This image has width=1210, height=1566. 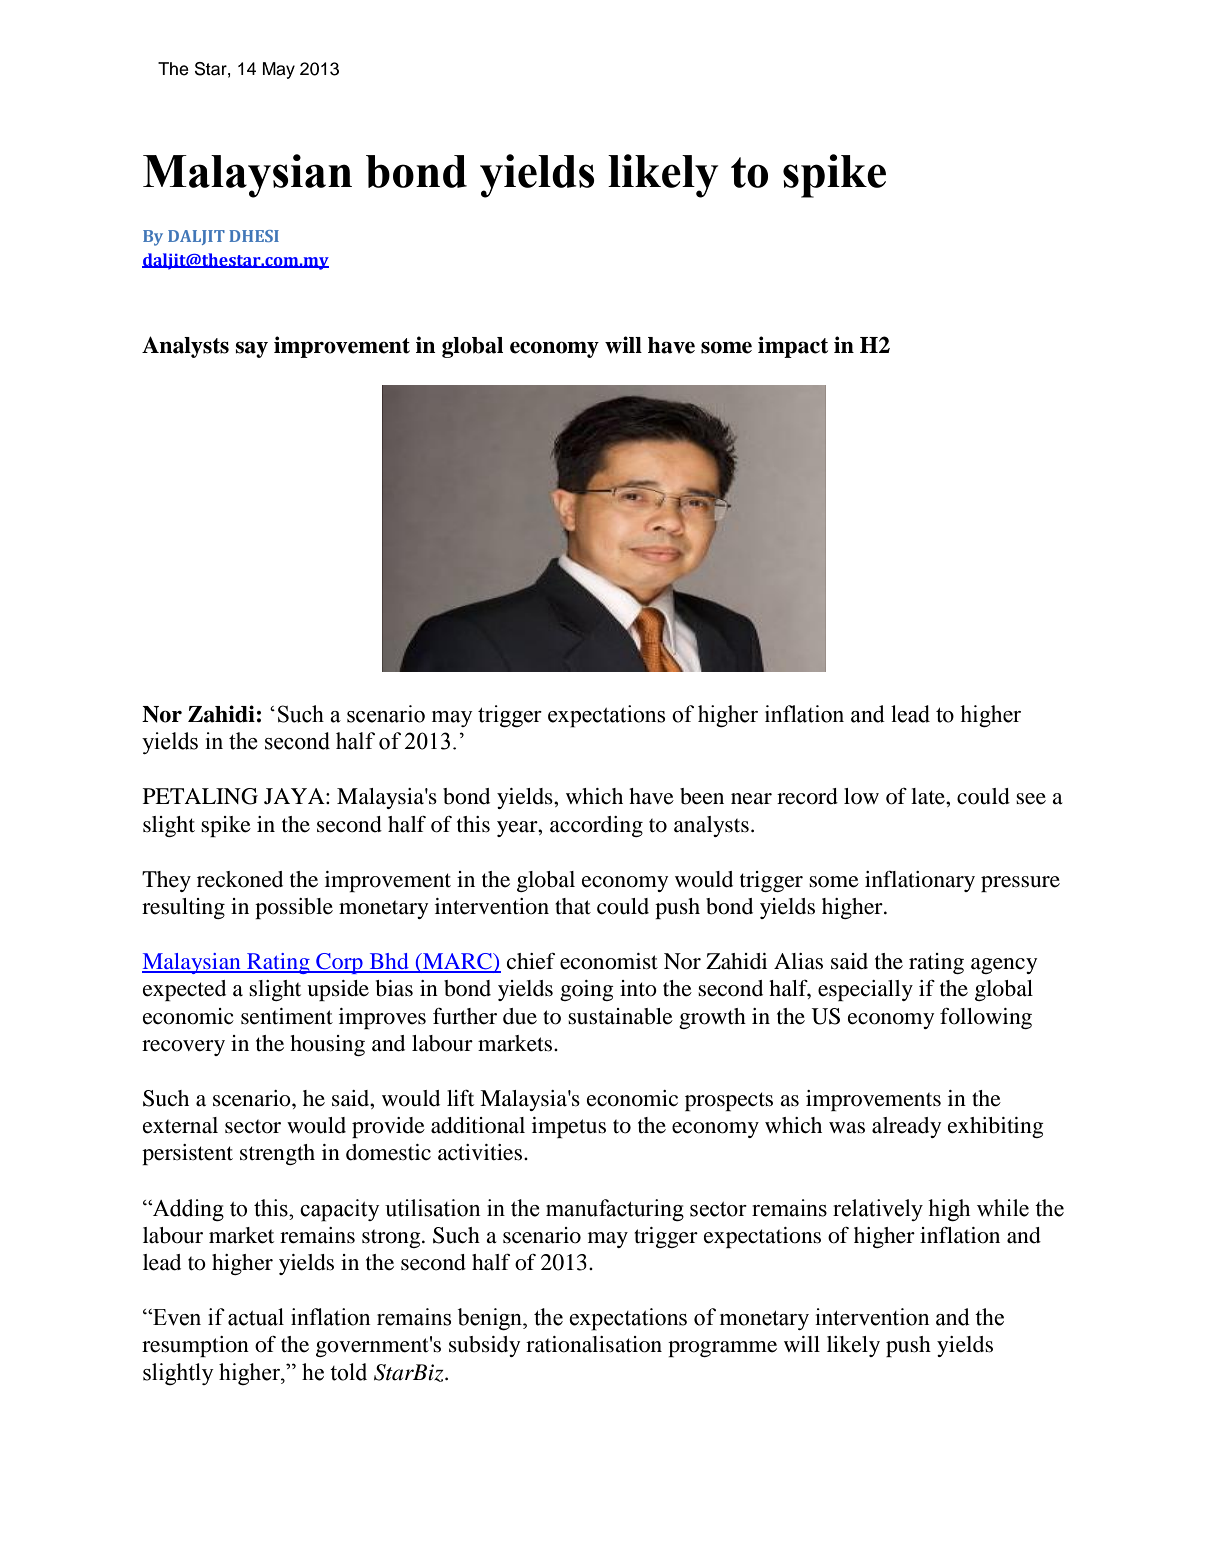 What do you see at coordinates (722, 1349) in the image?
I see `programme` at bounding box center [722, 1349].
